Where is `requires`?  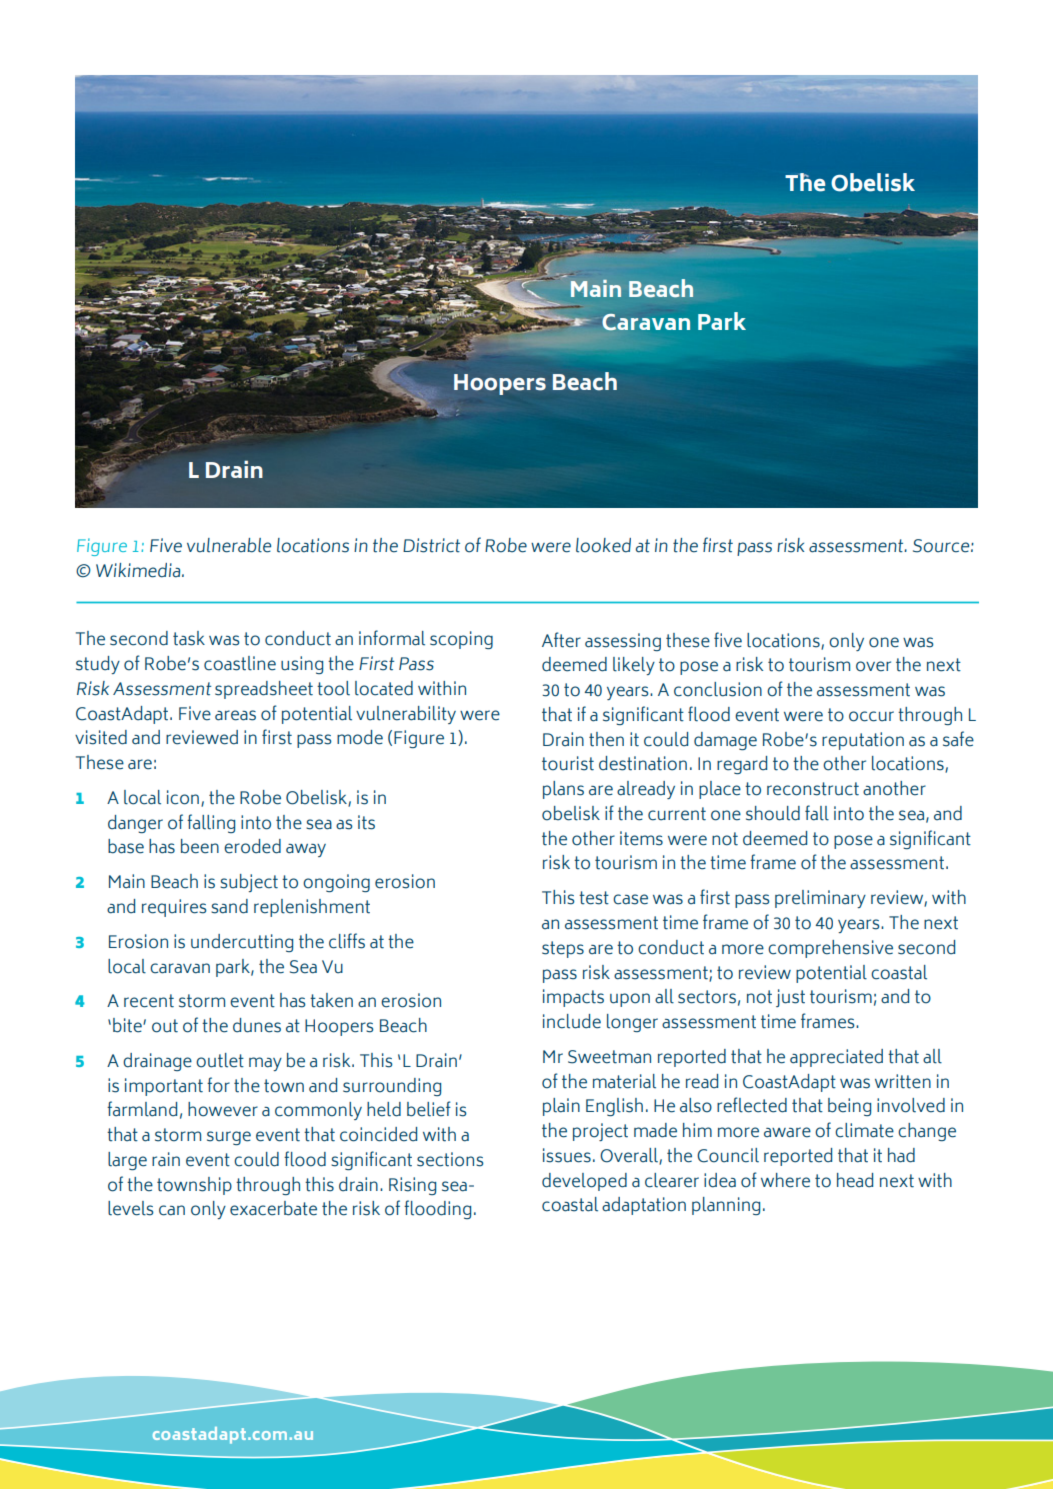 requires is located at coordinates (174, 908).
